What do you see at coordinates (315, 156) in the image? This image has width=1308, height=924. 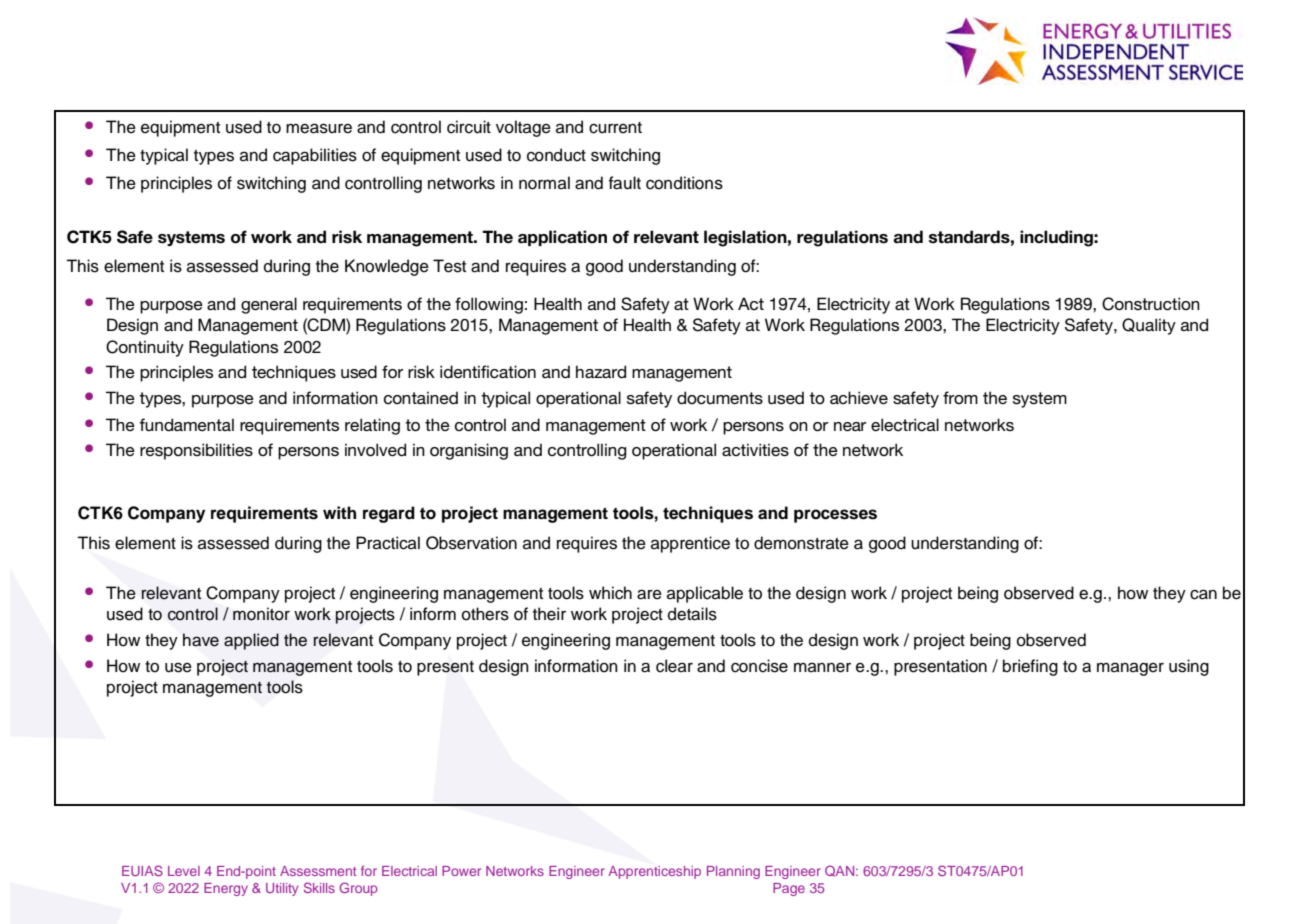 I see `capabilities` at bounding box center [315, 156].
